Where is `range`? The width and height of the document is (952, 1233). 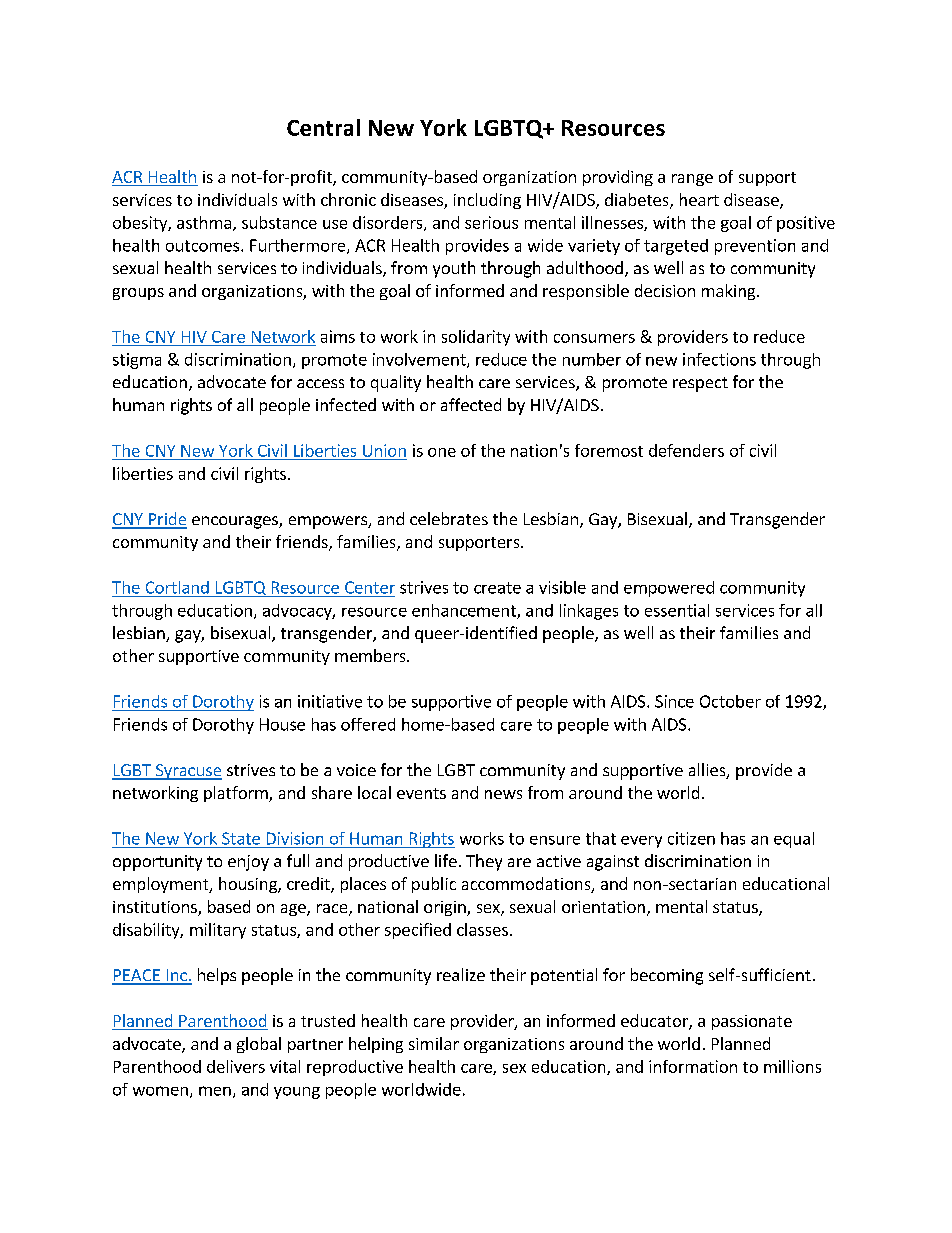 range is located at coordinates (692, 180).
